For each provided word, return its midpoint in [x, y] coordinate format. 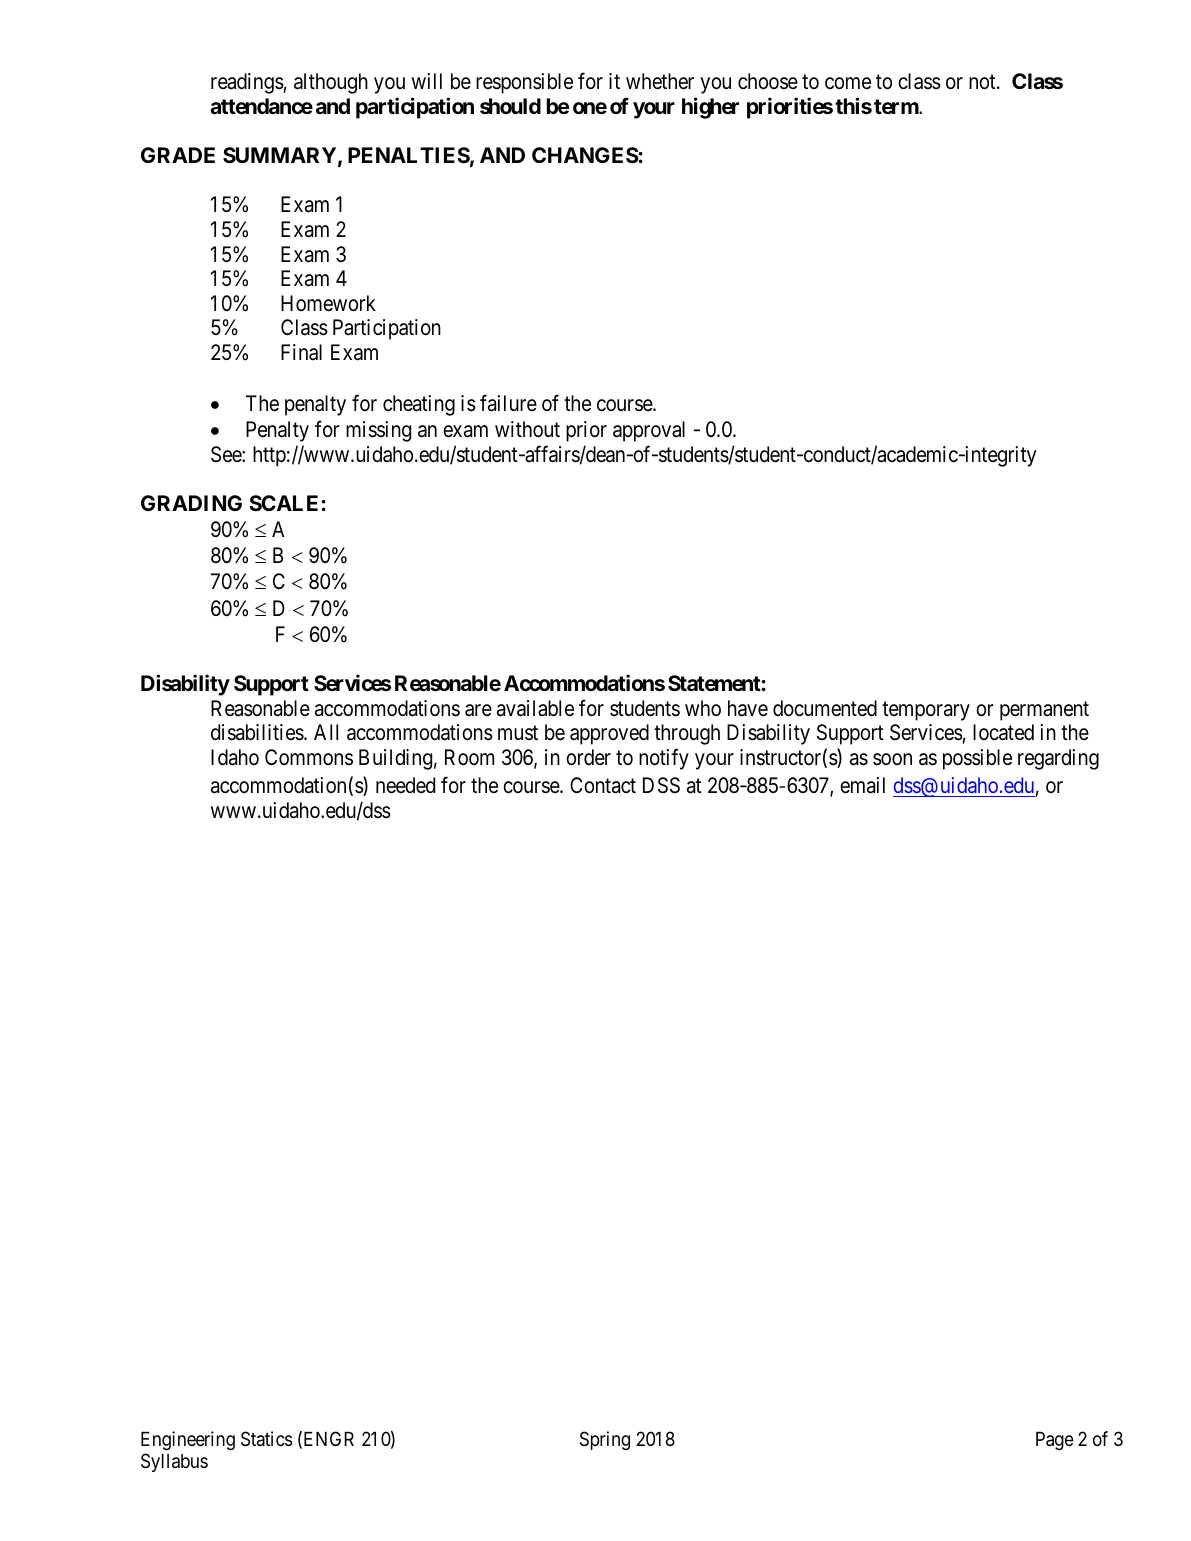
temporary [926, 711]
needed [405, 785]
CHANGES [585, 155]
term [897, 106]
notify [664, 759]
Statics [267, 1439]
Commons [309, 757]
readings [247, 83]
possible [977, 759]
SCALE [283, 503]
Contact [603, 785]
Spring [605, 1440]
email [862, 785]
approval [649, 431]
